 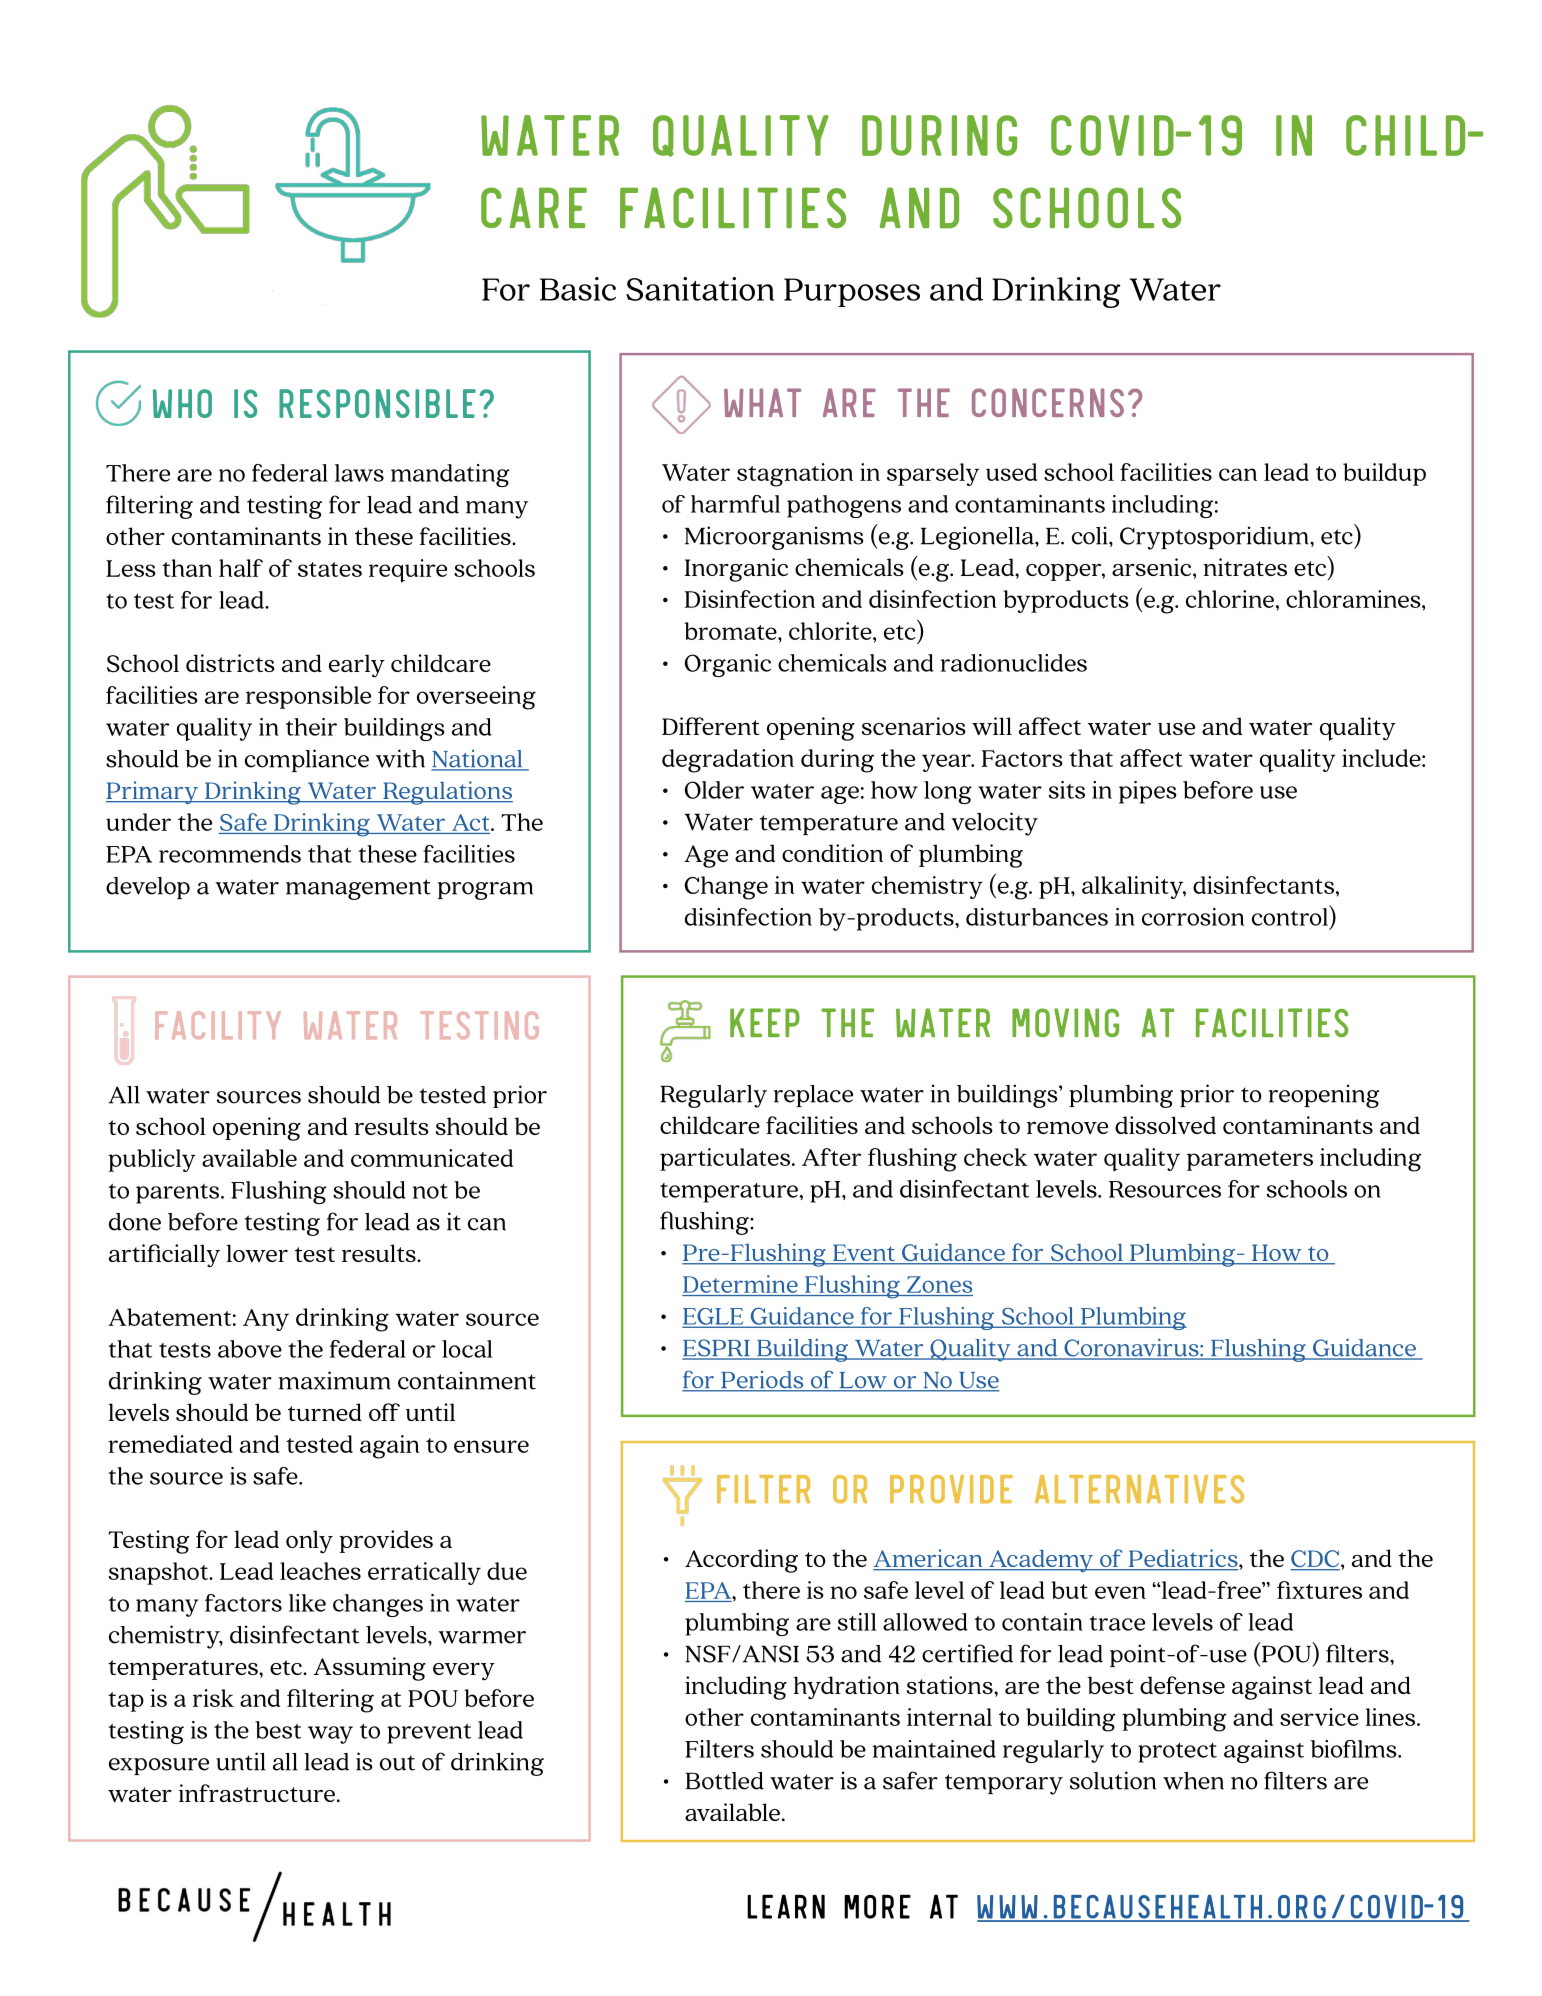 What do you see at coordinates (1148, 792) in the document?
I see `pipes` at bounding box center [1148, 792].
